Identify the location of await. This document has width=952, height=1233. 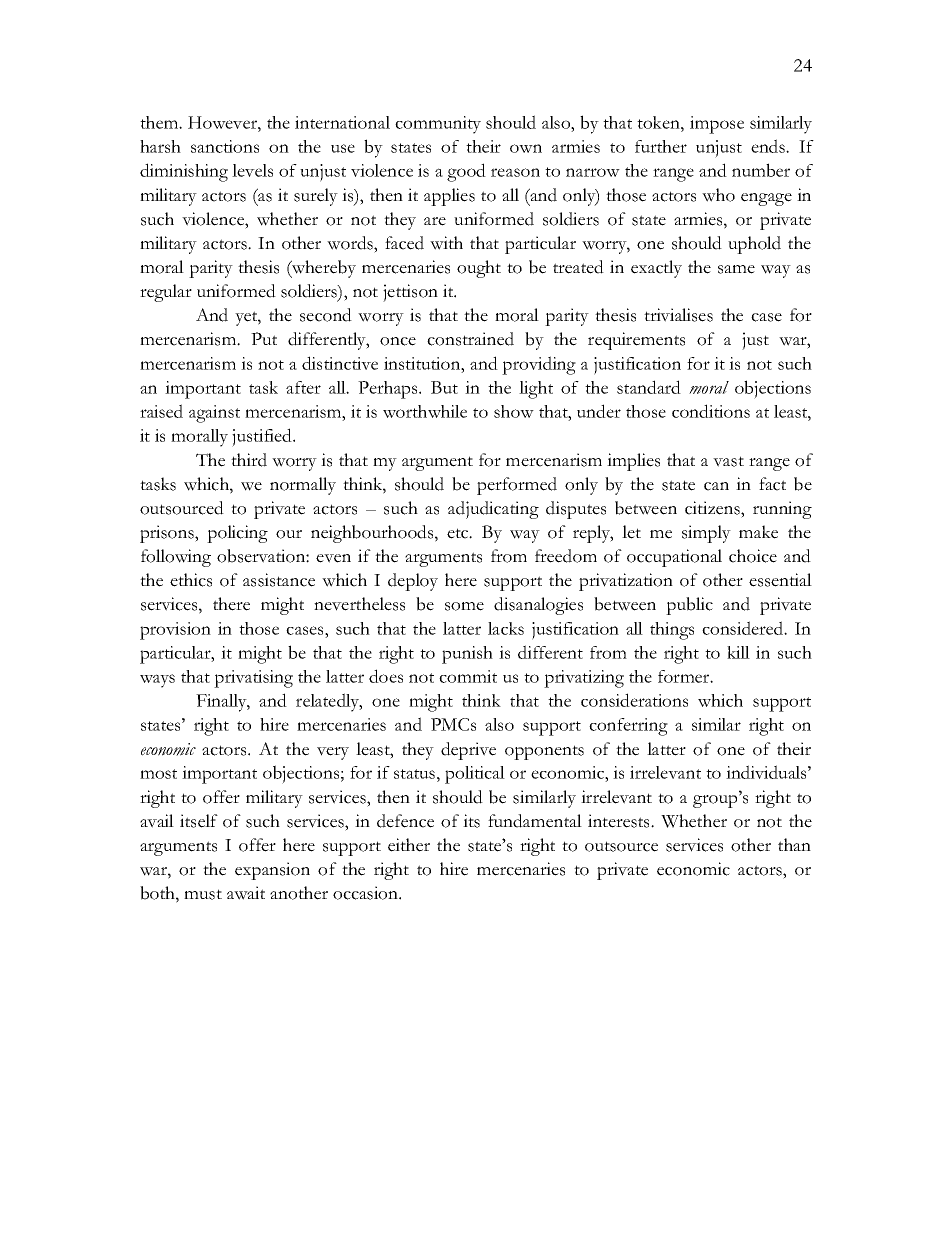
(246, 893).
